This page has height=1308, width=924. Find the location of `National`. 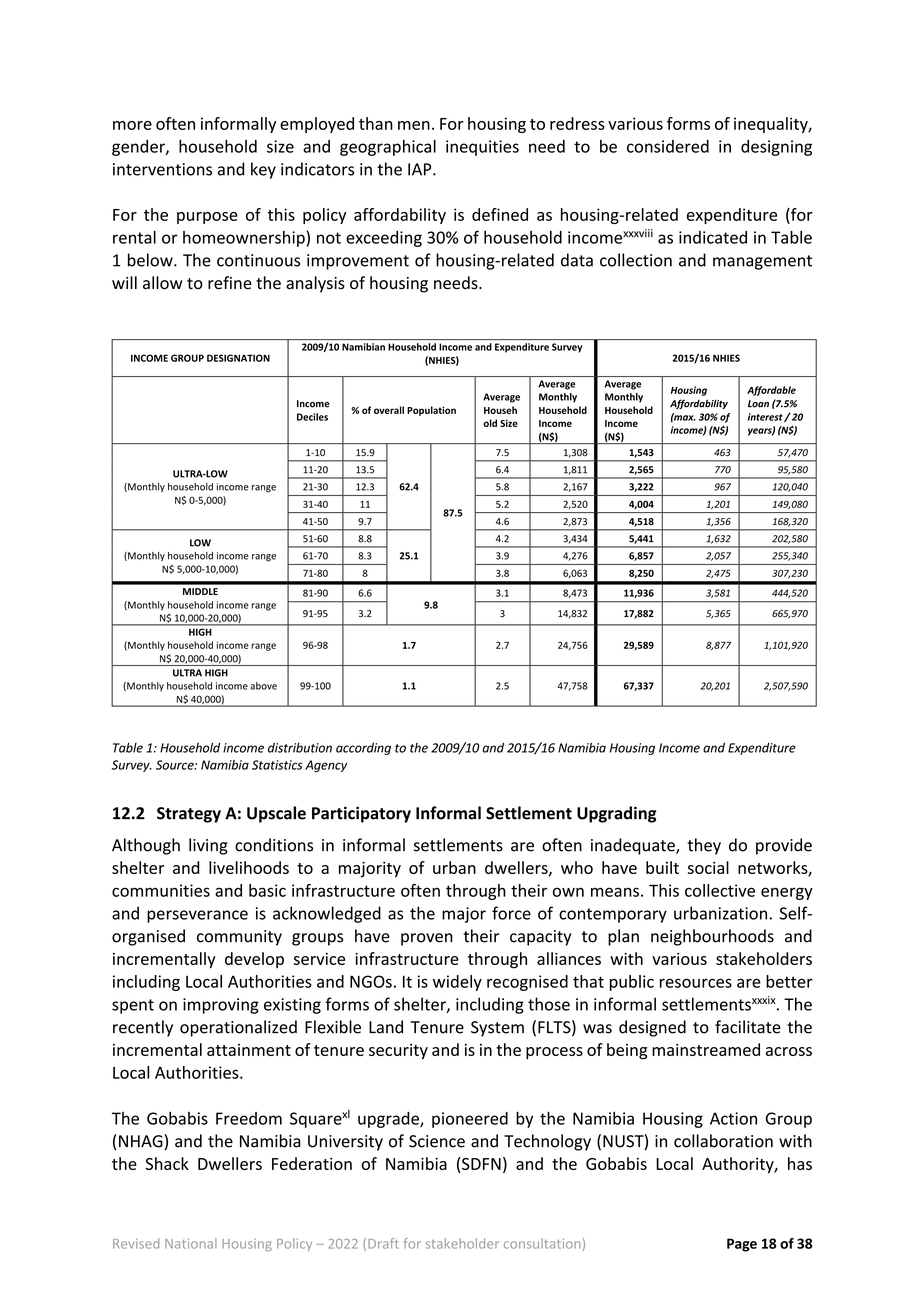

National is located at coordinates (191, 1243).
